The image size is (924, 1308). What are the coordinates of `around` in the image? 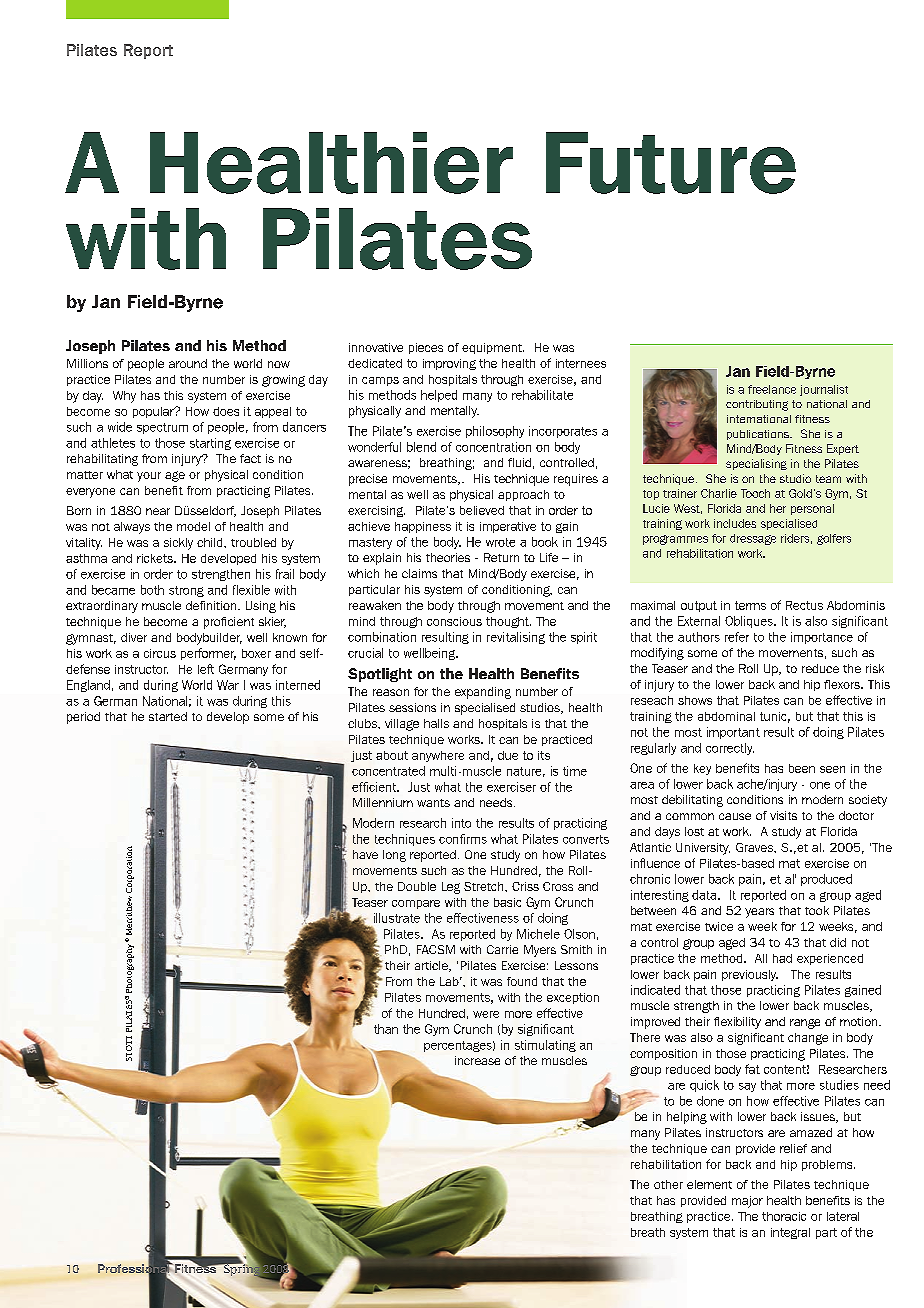 It's located at (188, 363).
